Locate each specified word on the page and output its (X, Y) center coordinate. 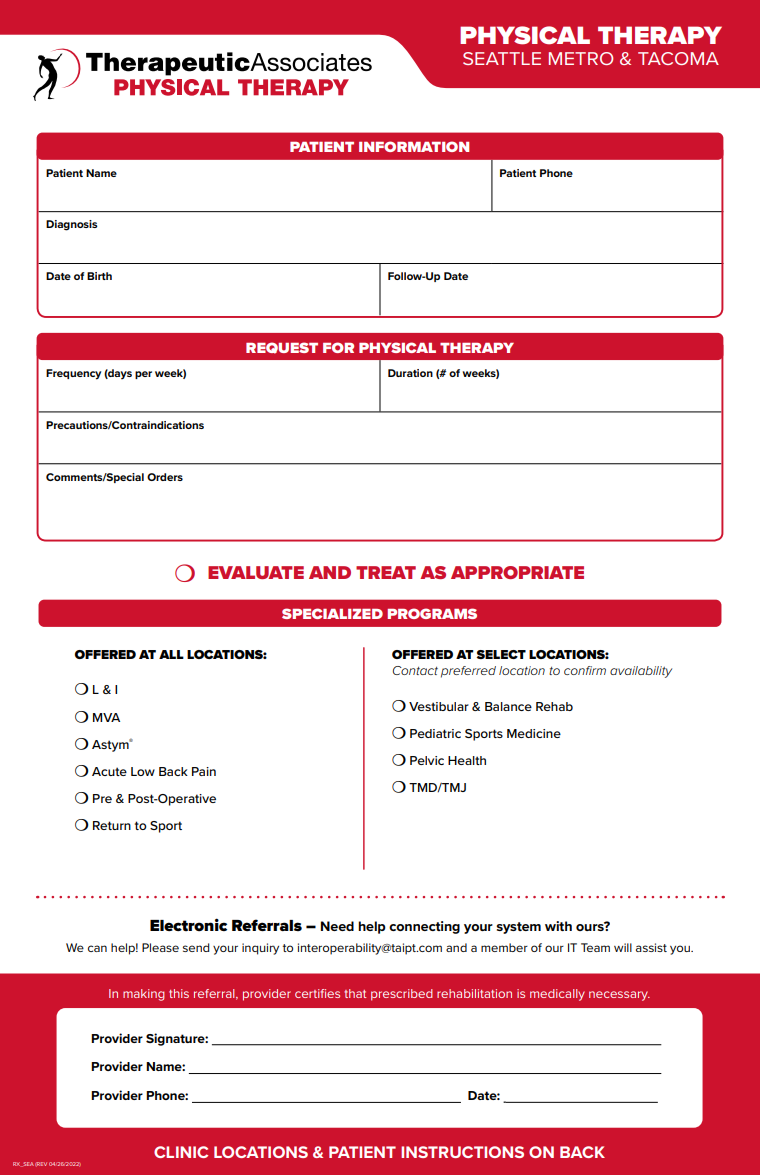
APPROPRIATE (517, 572)
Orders (165, 477)
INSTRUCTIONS (462, 1152)
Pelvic (427, 760)
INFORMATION (414, 146)
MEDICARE (619, 1102)
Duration (410, 373)
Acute (109, 771)
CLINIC (181, 1152)
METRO (581, 58)
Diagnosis (72, 225)
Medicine (534, 733)
